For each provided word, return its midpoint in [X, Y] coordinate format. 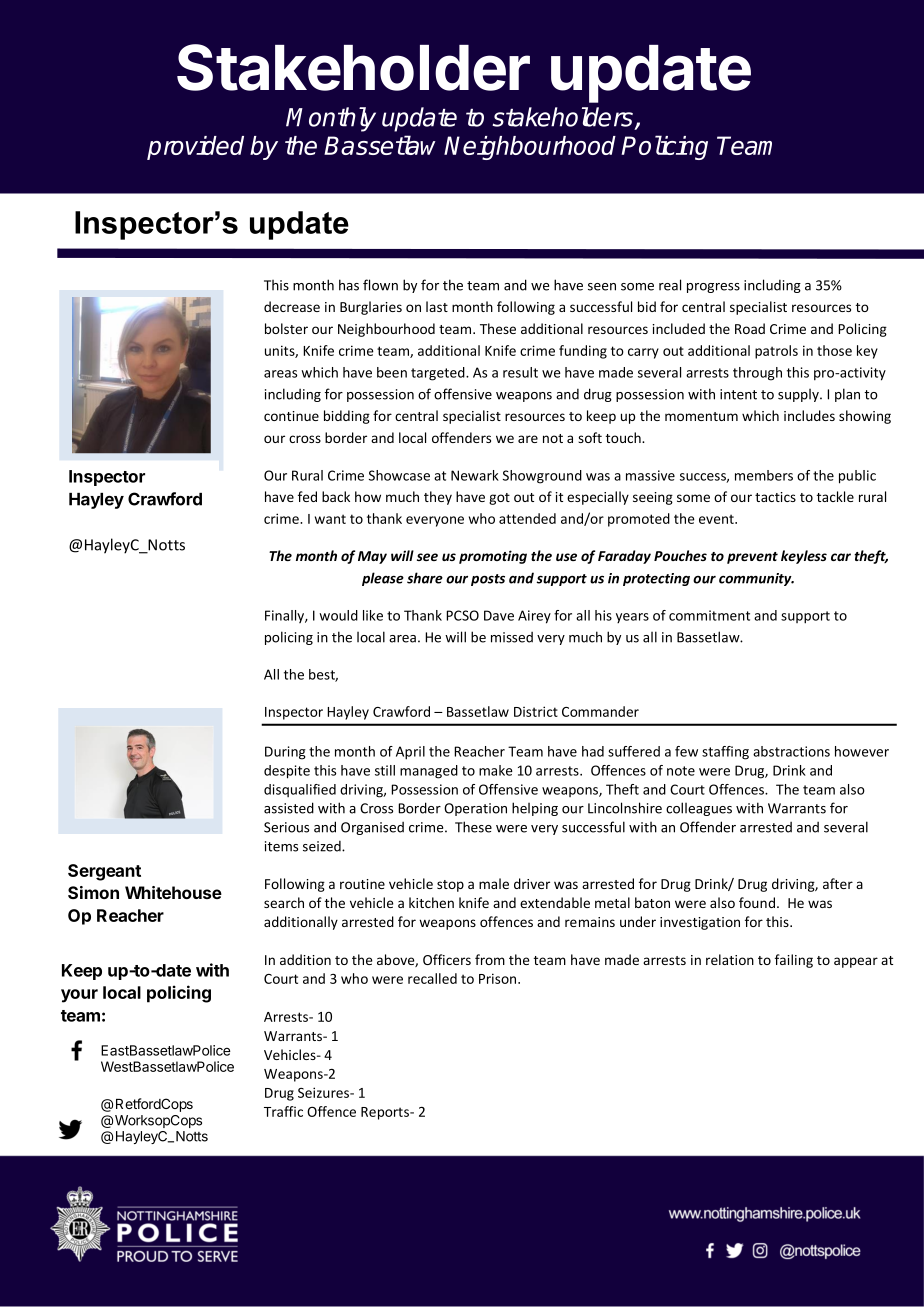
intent [738, 394]
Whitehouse [173, 892]
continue [291, 416]
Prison [499, 978]
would [338, 615]
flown [380, 285]
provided [195, 148]
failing [794, 961]
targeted [439, 374]
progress [713, 288]
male [494, 883]
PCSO [462, 615]
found [758, 902]
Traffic [283, 1111]
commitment [709, 615]
